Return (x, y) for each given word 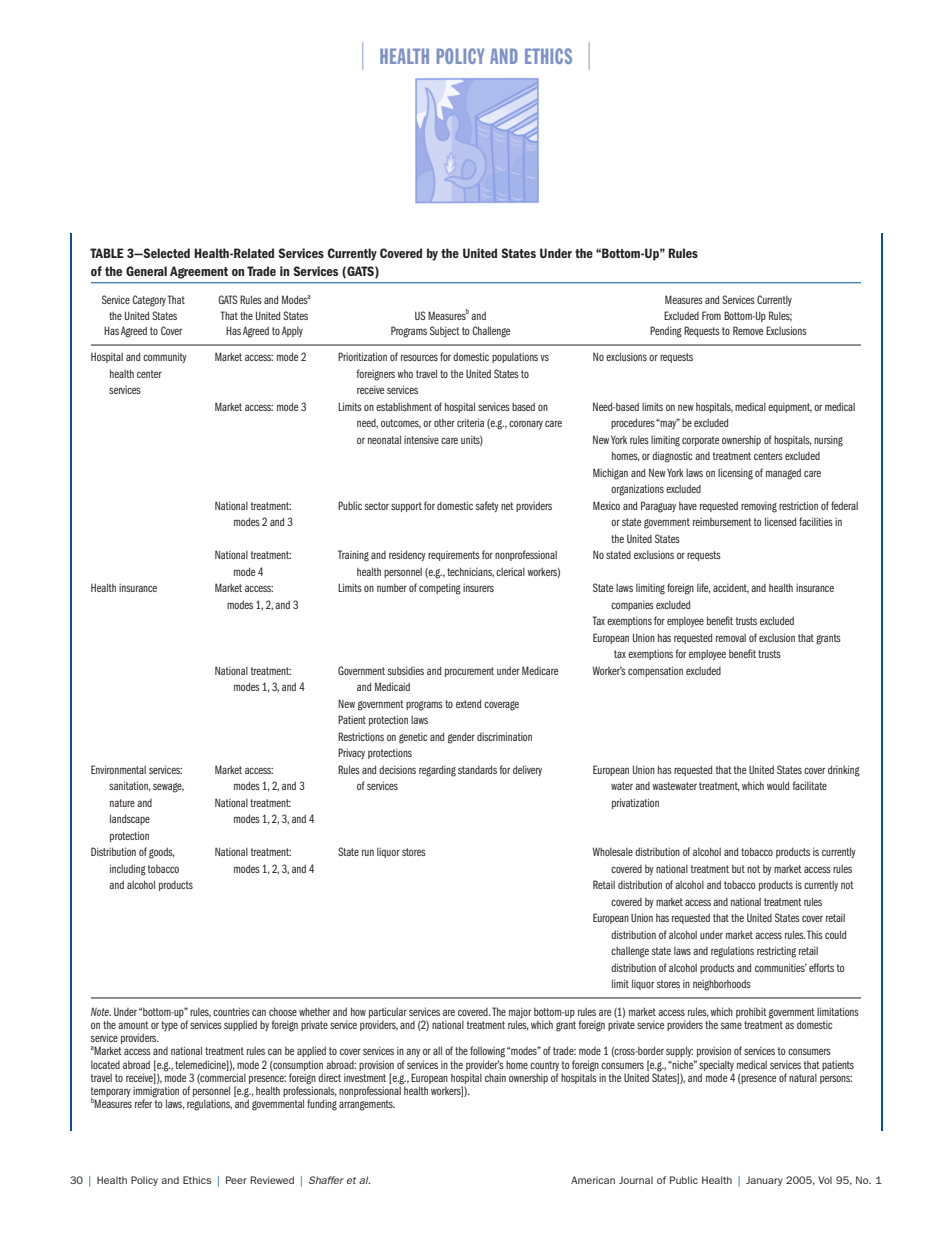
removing (759, 507)
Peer (236, 1180)
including (128, 870)
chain (495, 1078)
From (711, 315)
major (520, 1013)
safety (487, 506)
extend (468, 703)
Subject (445, 331)
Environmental (118, 769)
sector (377, 506)
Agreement (199, 272)
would (778, 785)
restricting (776, 952)
